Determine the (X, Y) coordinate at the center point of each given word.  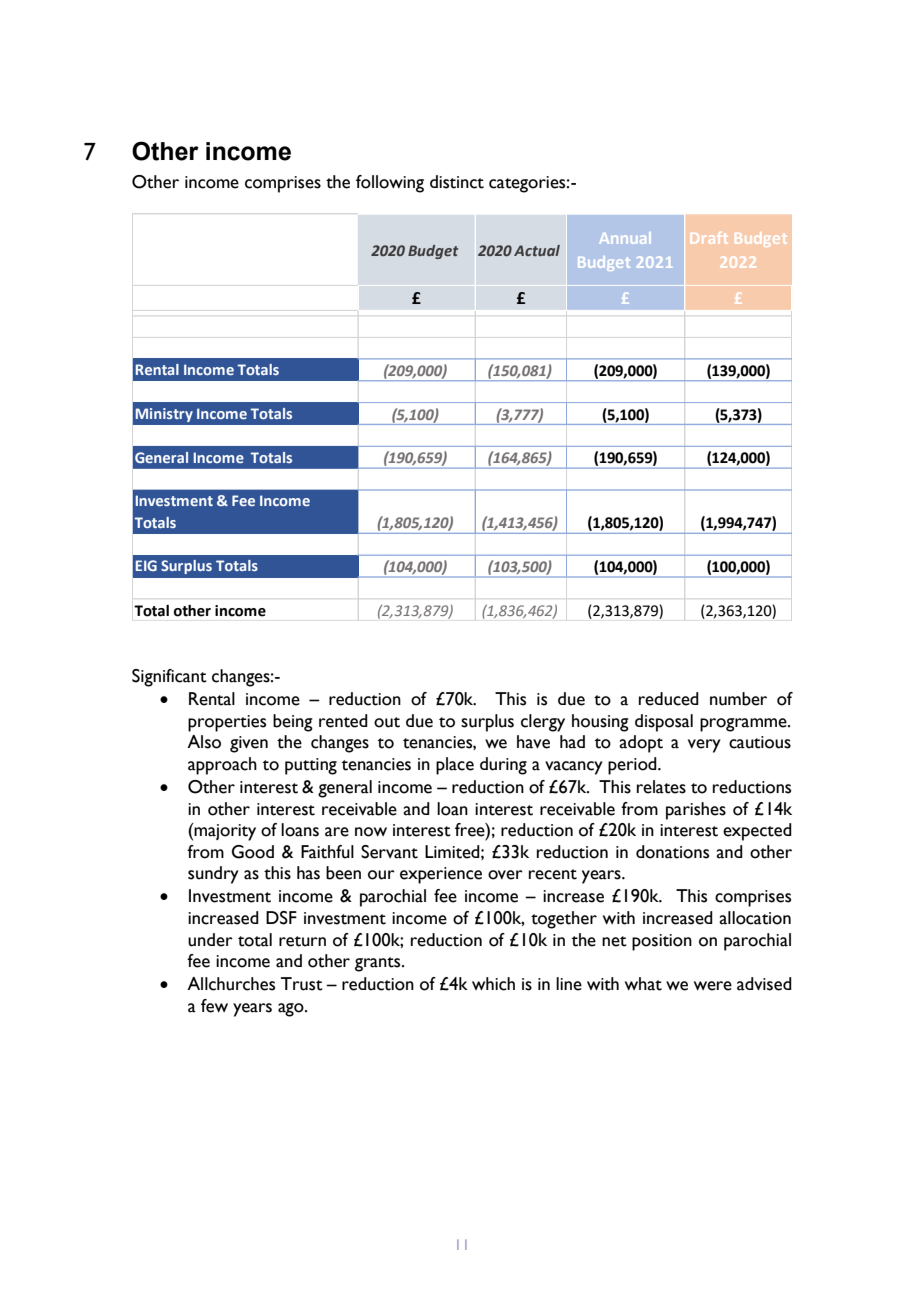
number (738, 699)
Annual (623, 238)
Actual (537, 250)
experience (441, 875)
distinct (457, 182)
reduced (669, 699)
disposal (664, 723)
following (390, 184)
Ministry (164, 415)
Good (253, 852)
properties (227, 723)
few (214, 1006)
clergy (543, 723)
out (387, 722)
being (293, 723)
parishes (696, 811)
